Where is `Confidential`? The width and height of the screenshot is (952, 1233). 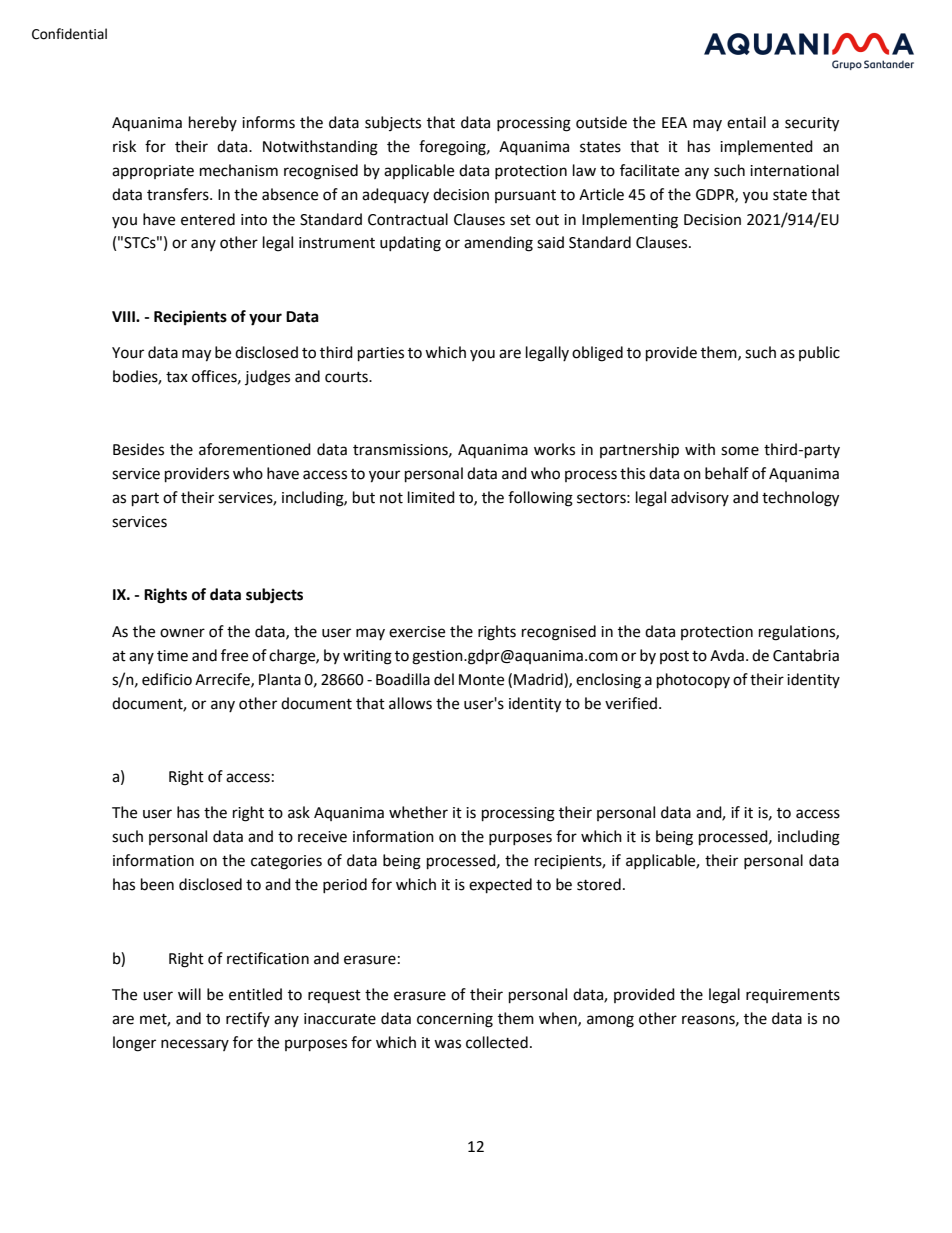 Confidential is located at coordinates (69, 34).
